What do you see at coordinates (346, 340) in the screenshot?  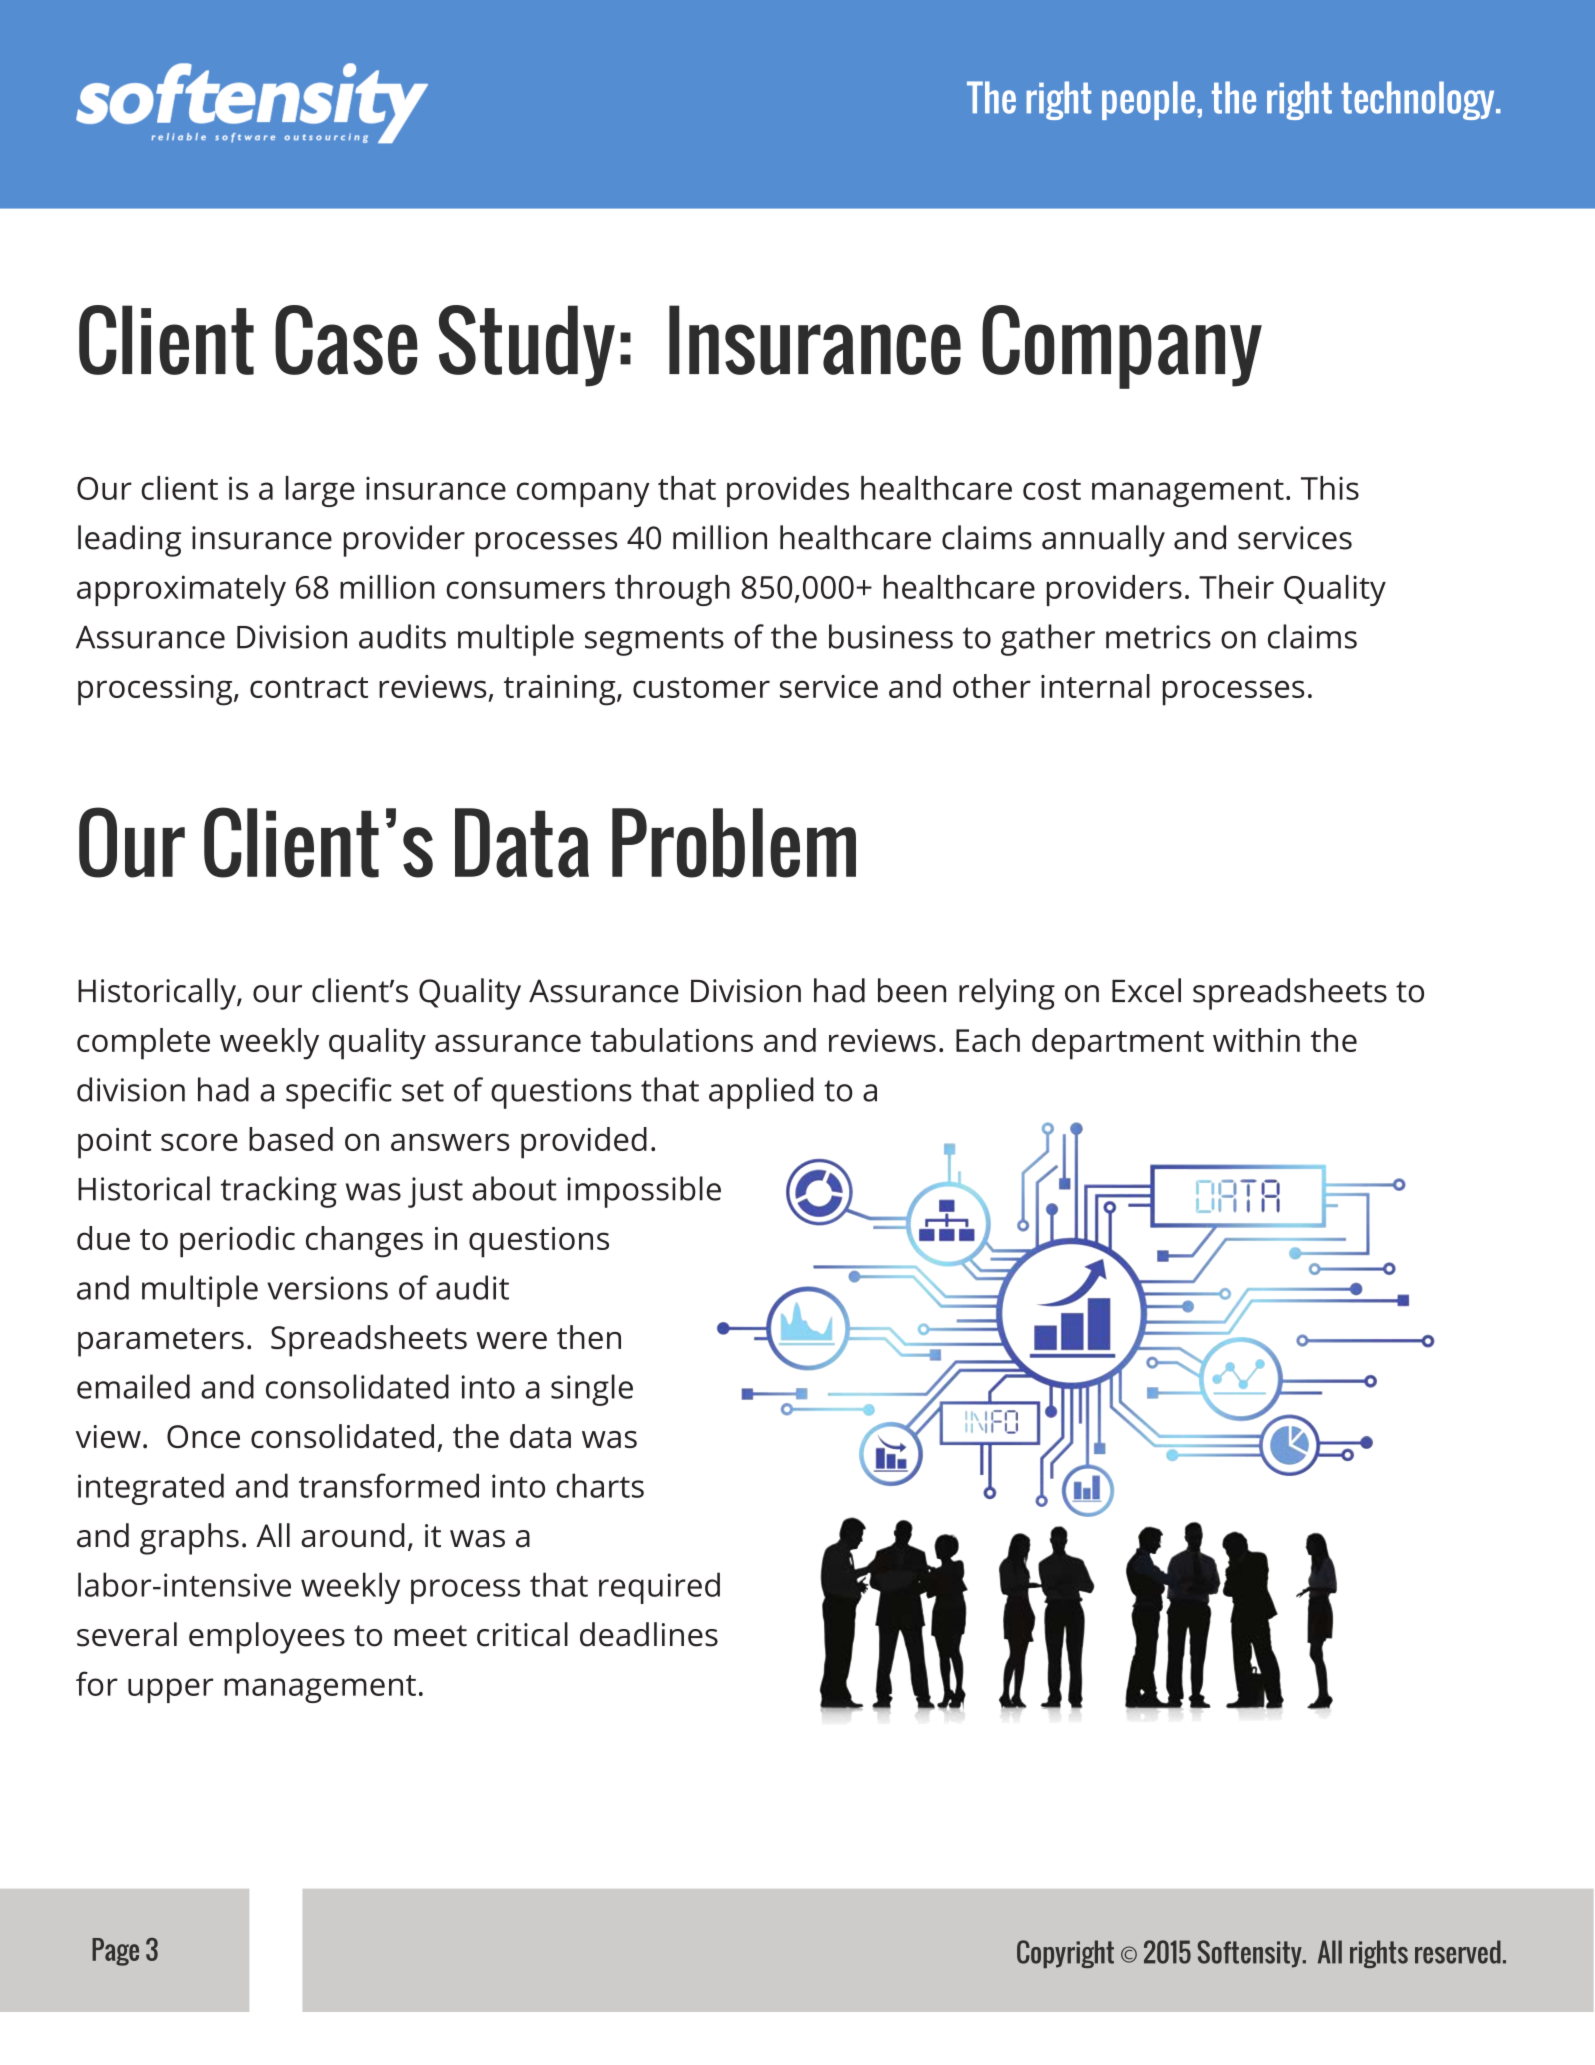 I see `Case` at bounding box center [346, 340].
